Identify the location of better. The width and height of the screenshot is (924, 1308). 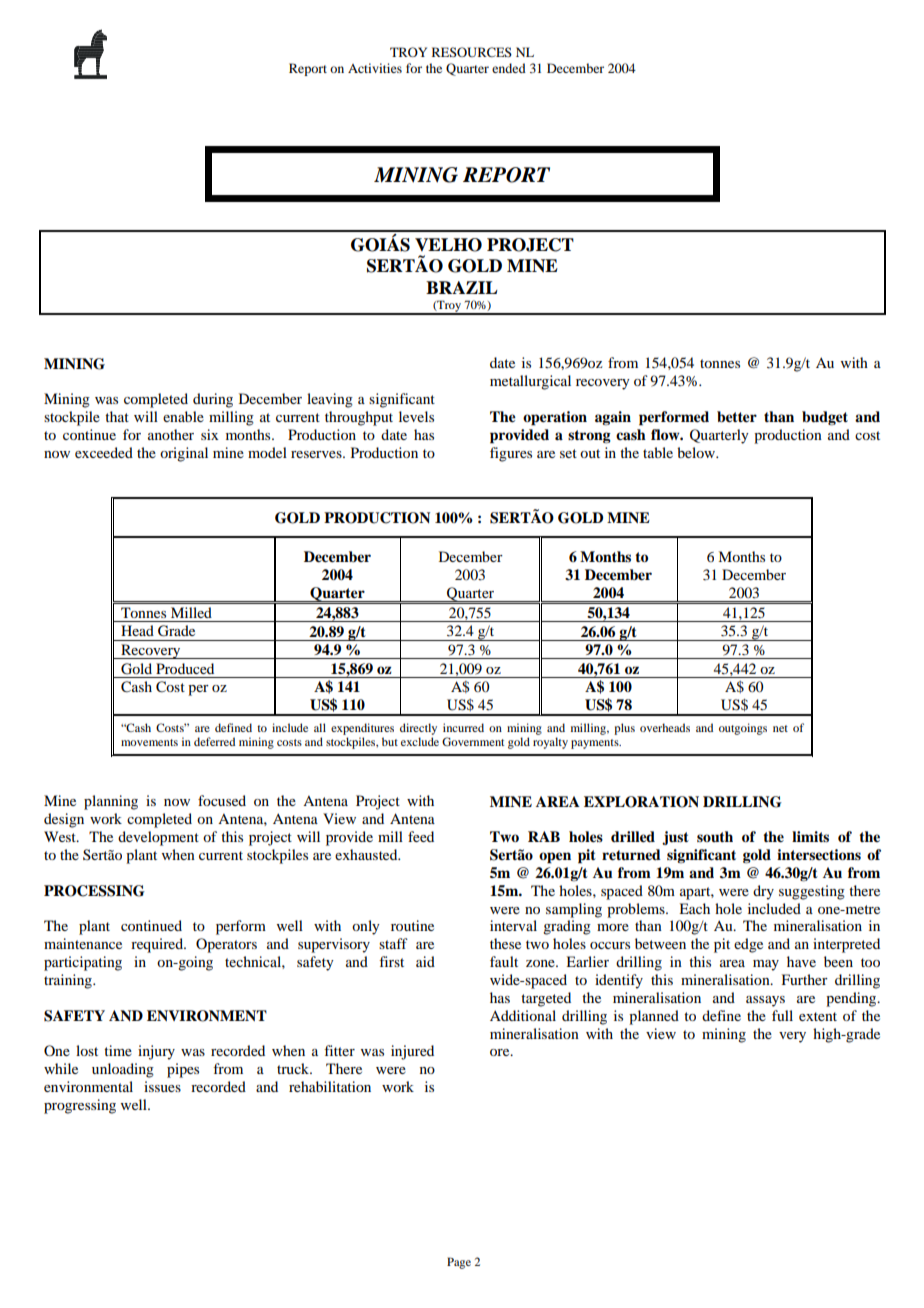
(737, 417).
